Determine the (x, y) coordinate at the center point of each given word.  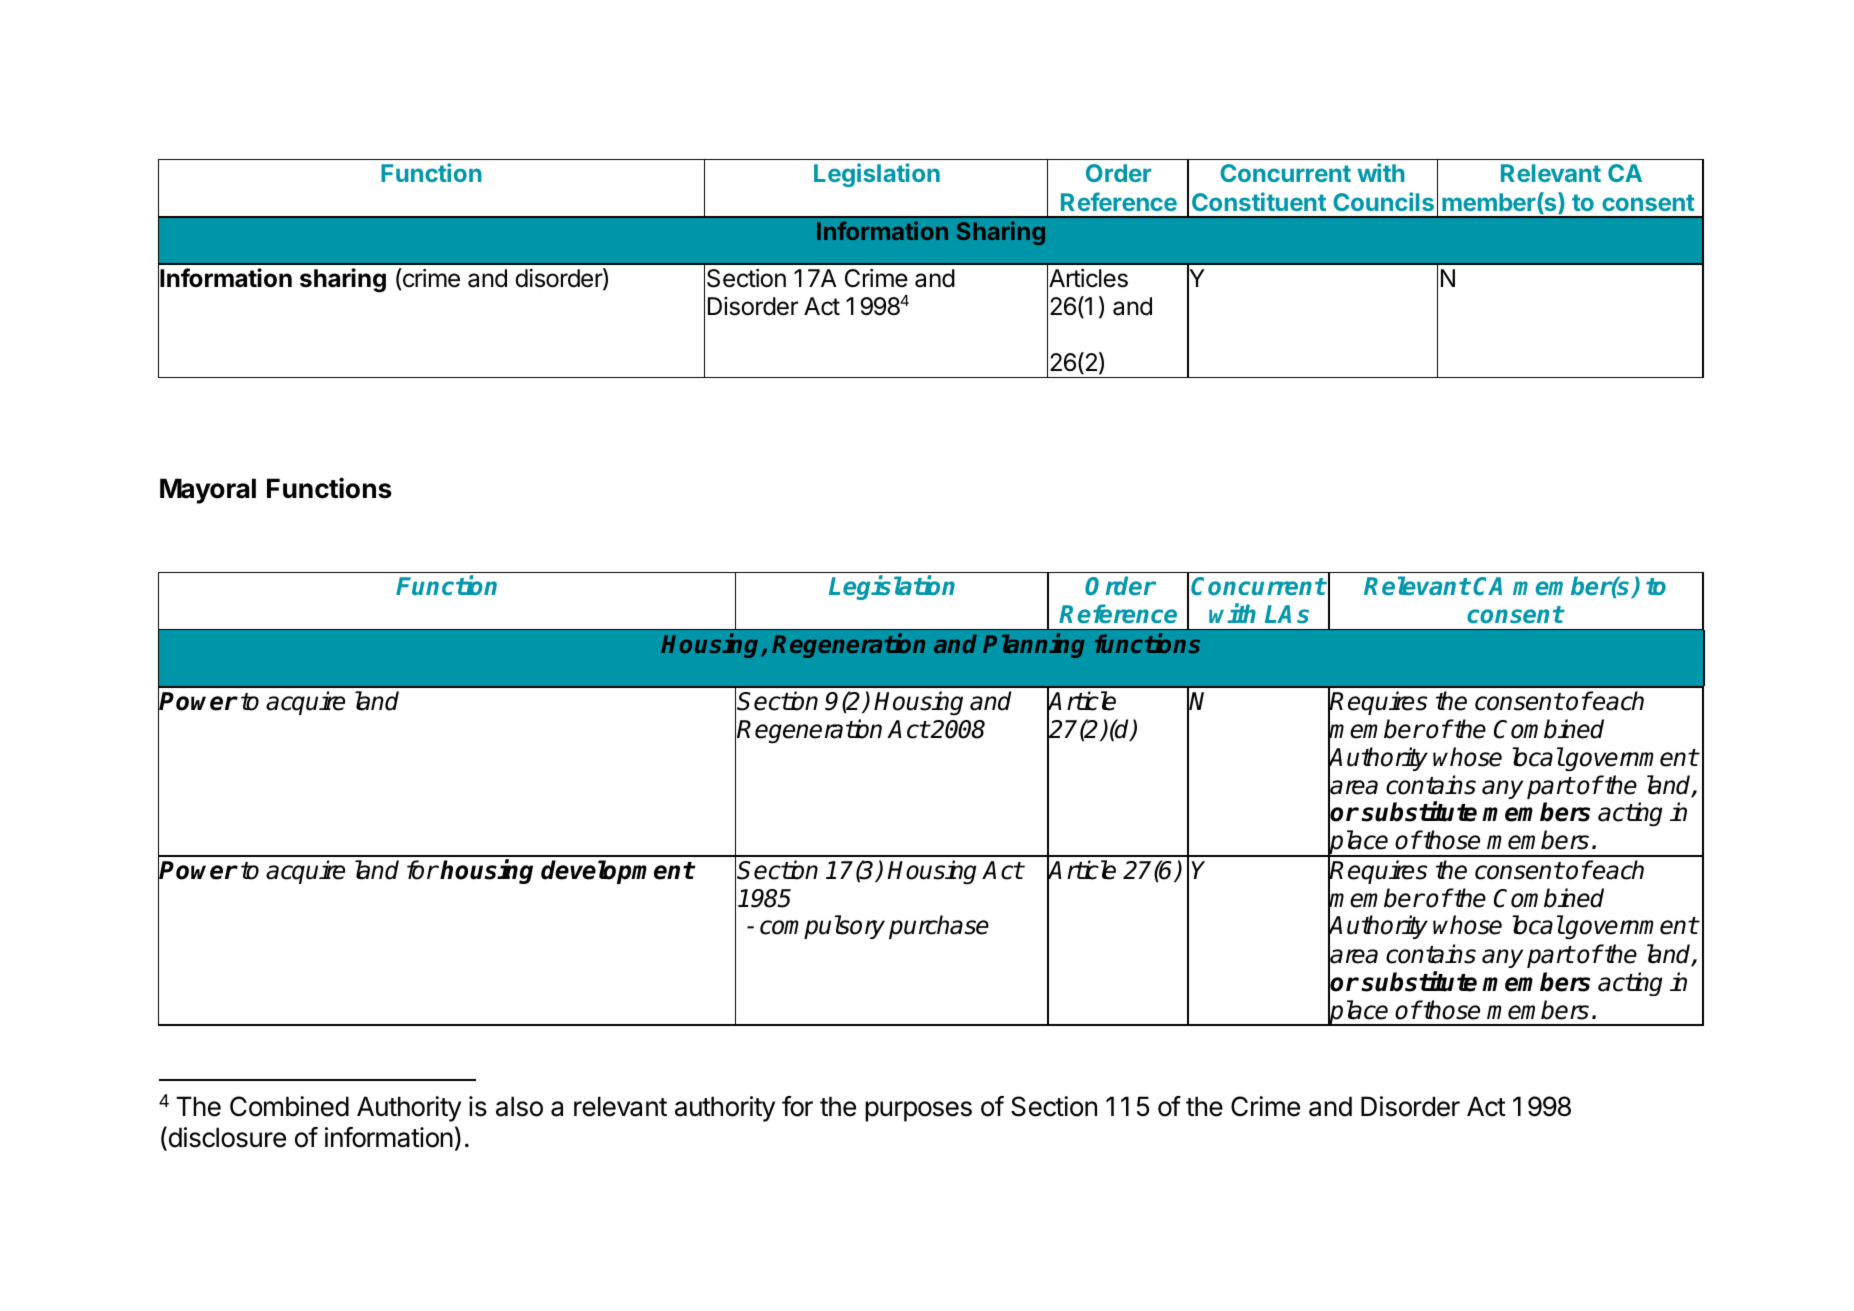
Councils (1383, 201)
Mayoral (208, 491)
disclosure (226, 1138)
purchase (939, 927)
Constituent (1259, 201)
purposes (918, 1111)
